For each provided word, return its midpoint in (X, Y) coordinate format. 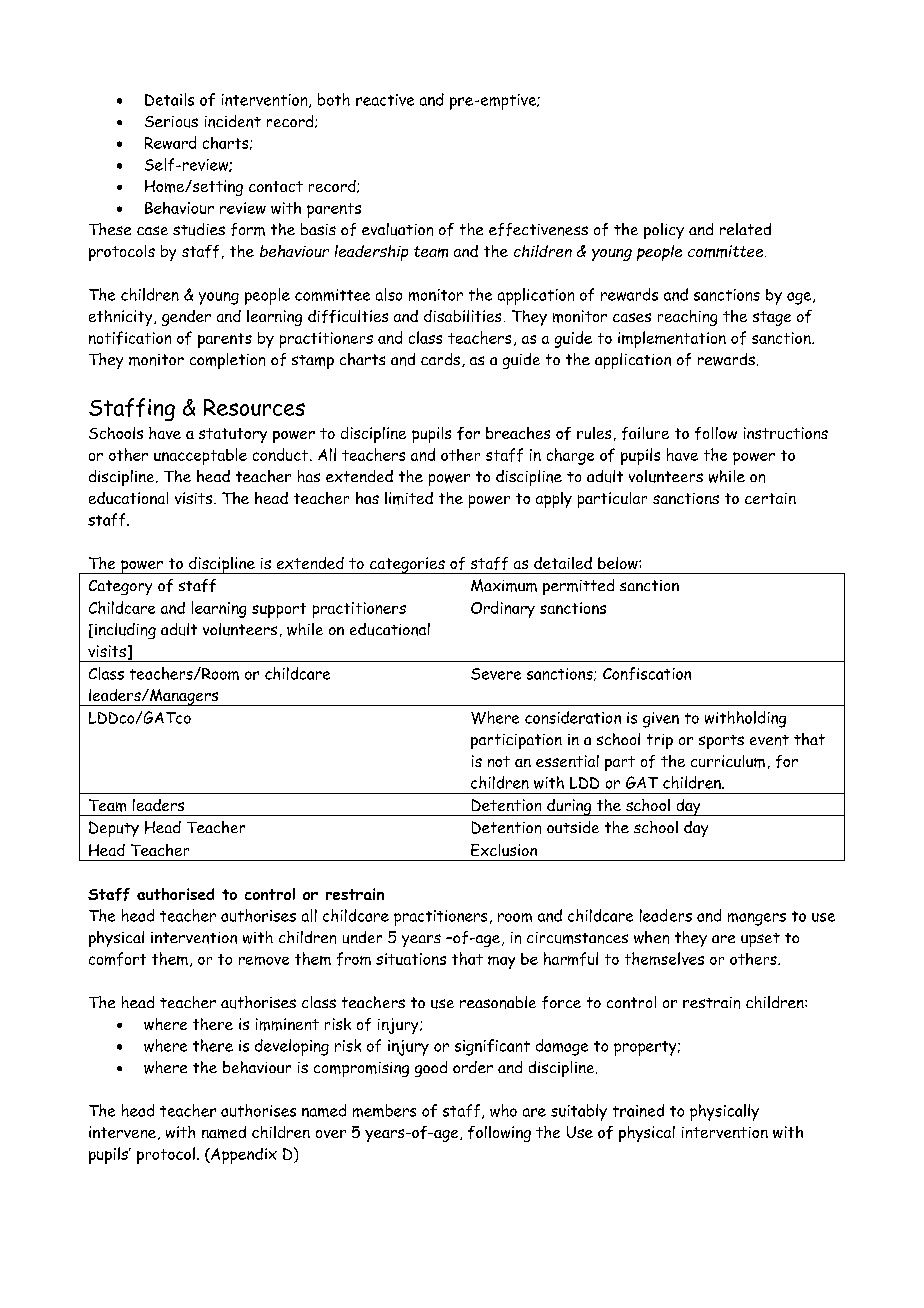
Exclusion (504, 850)
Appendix (243, 1156)
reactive (385, 100)
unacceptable (200, 456)
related (745, 229)
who (503, 1110)
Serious (171, 122)
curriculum (728, 761)
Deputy (114, 829)
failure (645, 433)
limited (409, 498)
